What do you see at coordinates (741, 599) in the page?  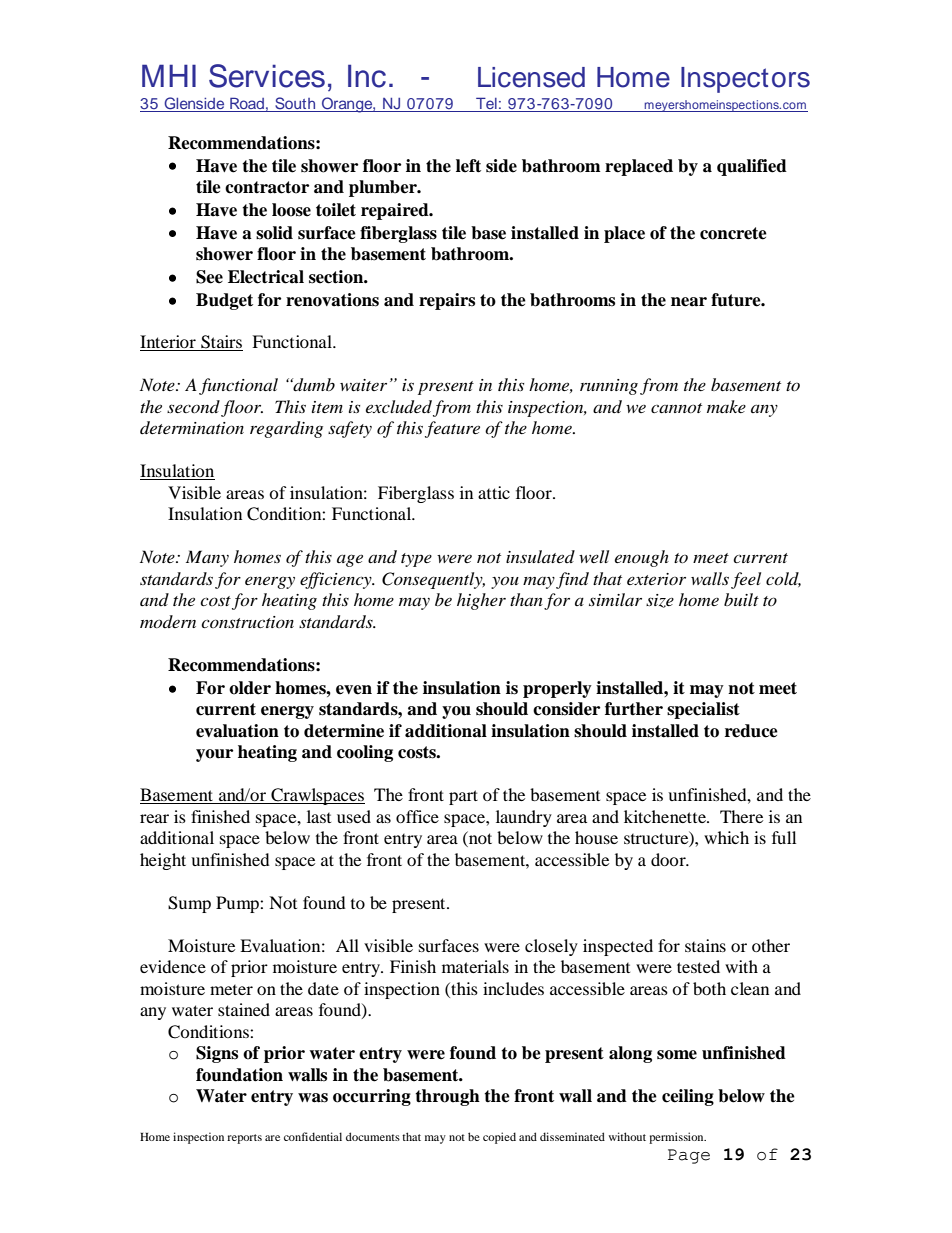 I see `built` at bounding box center [741, 599].
